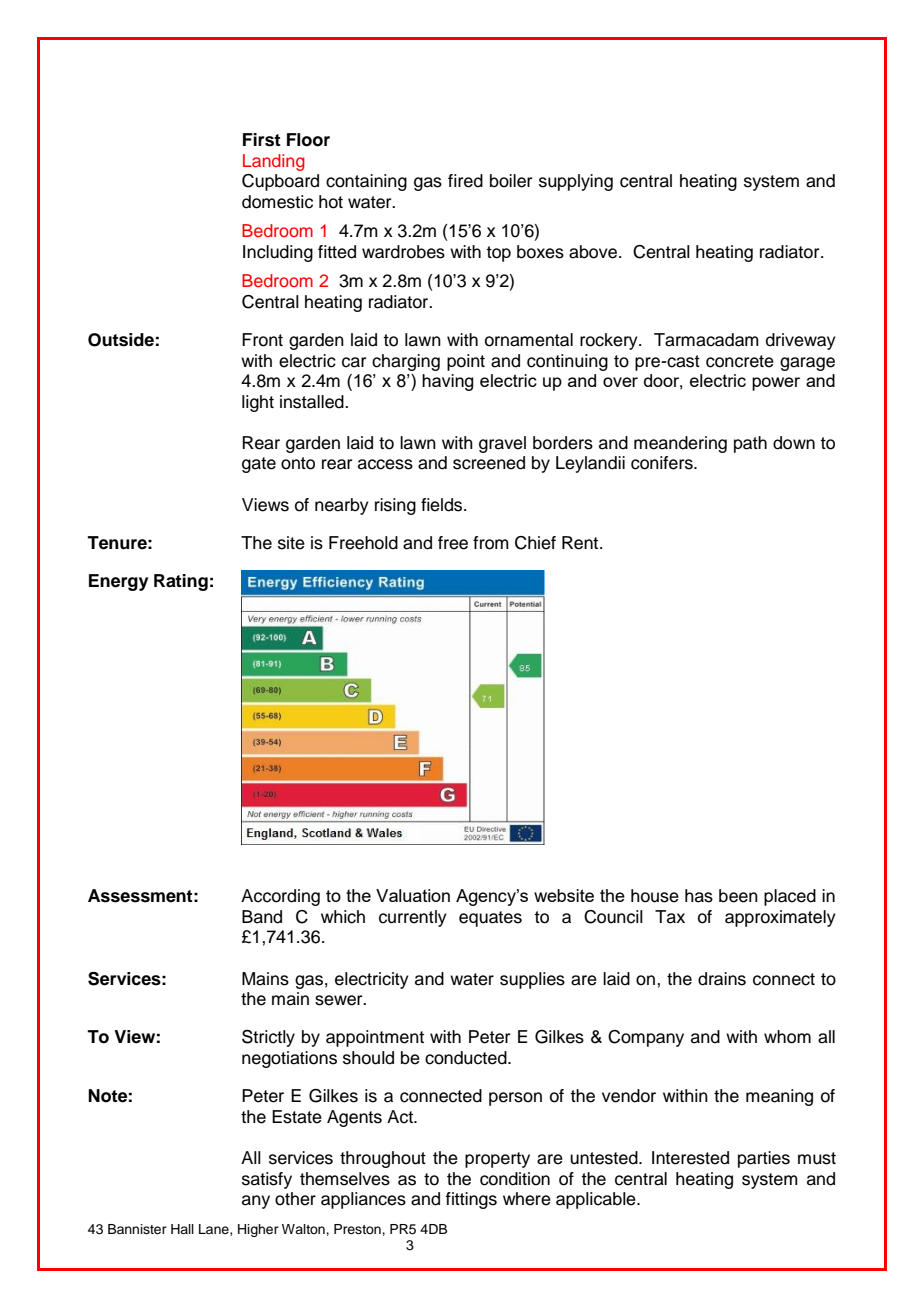  I want to click on Rating, so click(181, 582).
